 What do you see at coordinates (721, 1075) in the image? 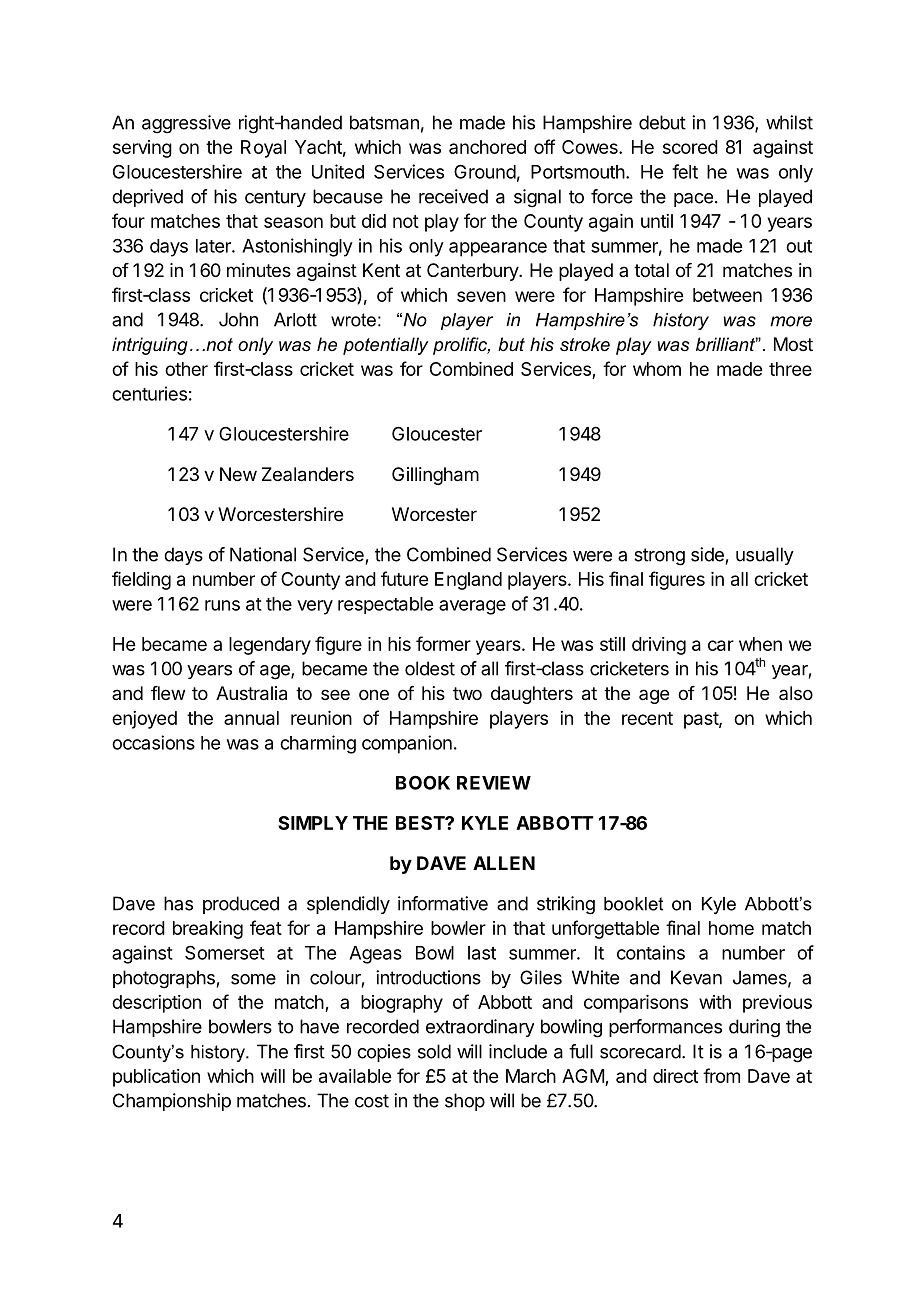
I see `from` at bounding box center [721, 1075].
